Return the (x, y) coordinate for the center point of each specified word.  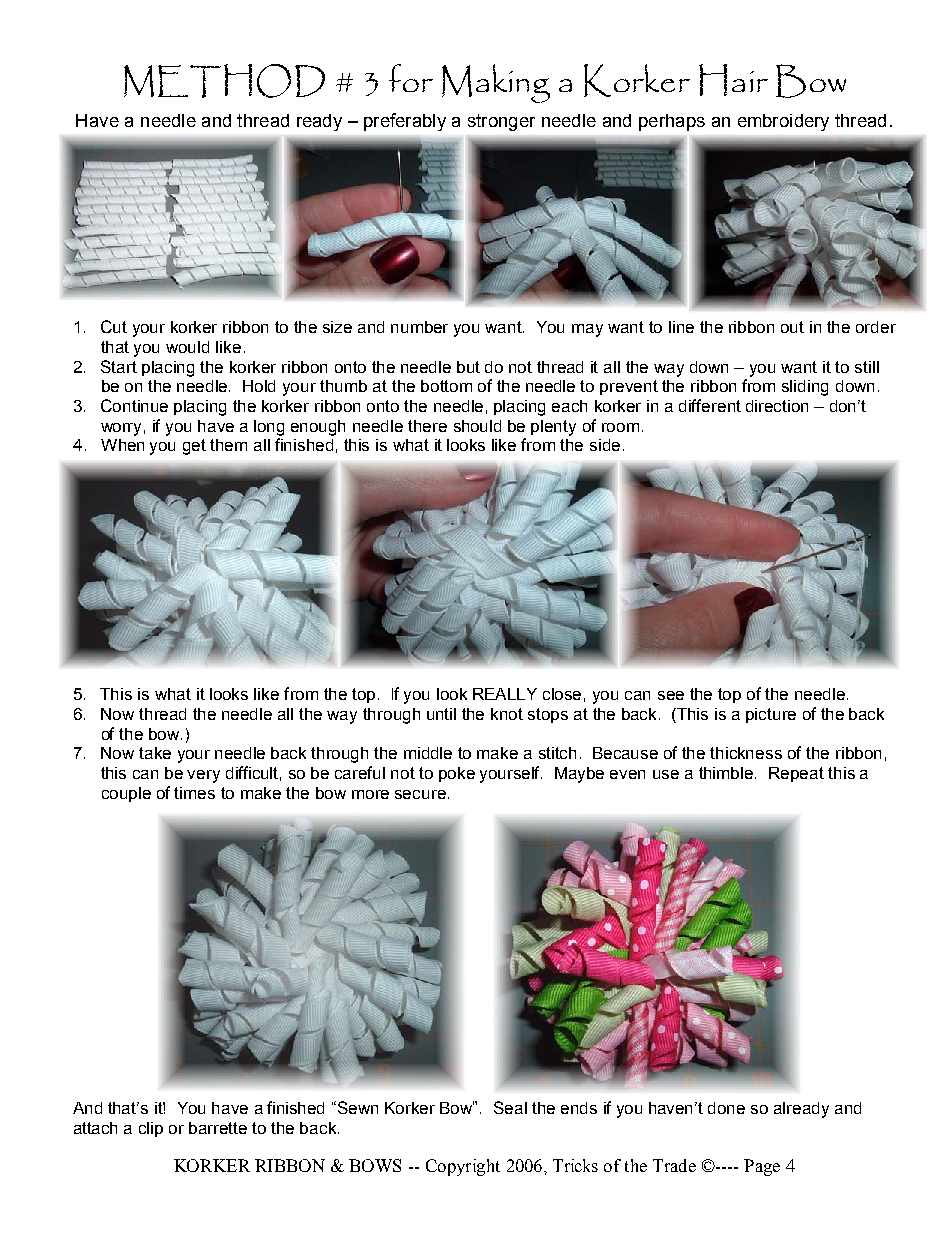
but (468, 367)
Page (762, 1167)
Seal (510, 1107)
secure (420, 794)
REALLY (505, 694)
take (155, 753)
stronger (501, 122)
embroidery (783, 122)
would (187, 347)
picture (771, 715)
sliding (805, 388)
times (194, 793)
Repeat (796, 774)
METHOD (224, 81)
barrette (218, 1128)
